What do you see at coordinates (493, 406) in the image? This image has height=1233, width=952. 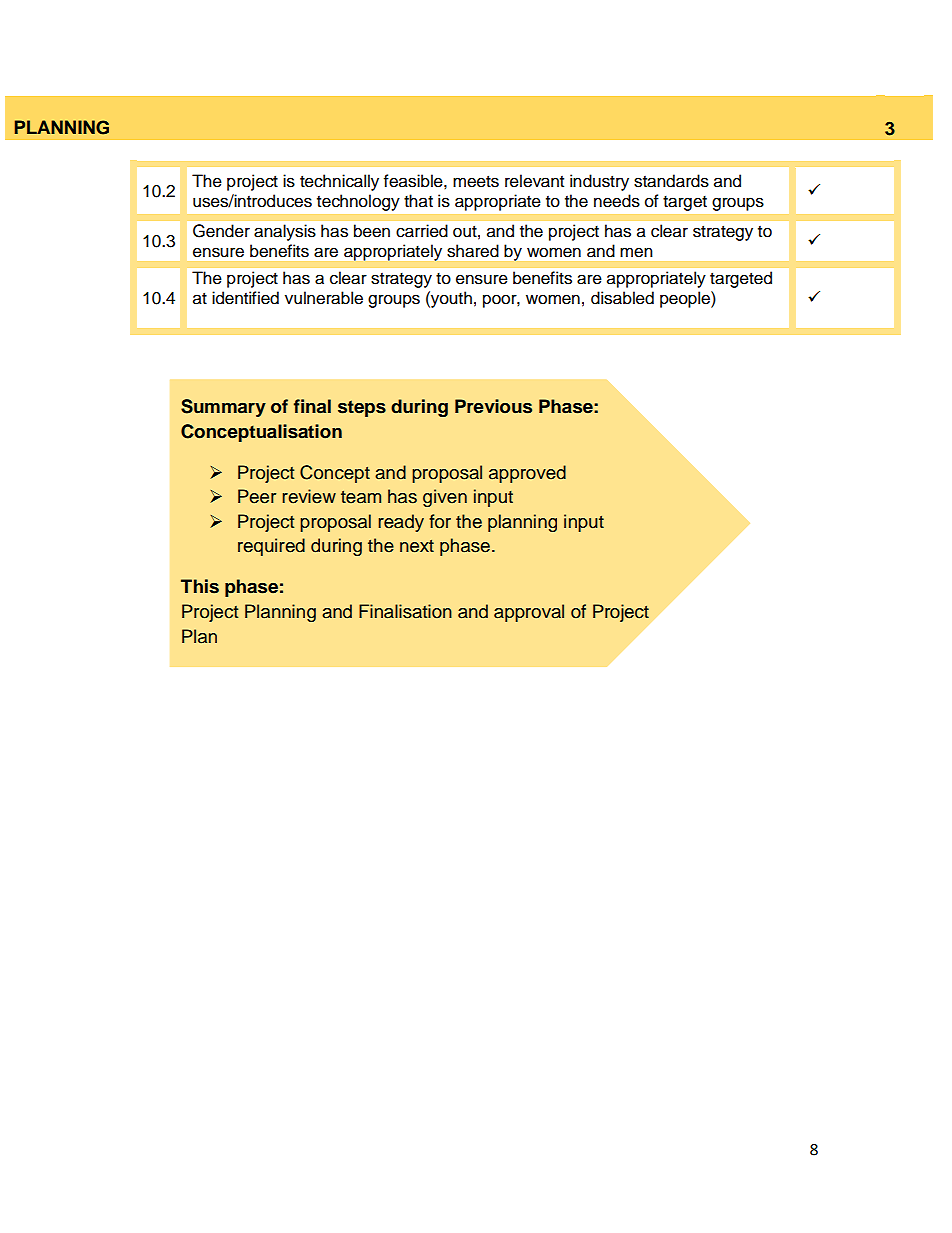 I see `Previous` at bounding box center [493, 406].
